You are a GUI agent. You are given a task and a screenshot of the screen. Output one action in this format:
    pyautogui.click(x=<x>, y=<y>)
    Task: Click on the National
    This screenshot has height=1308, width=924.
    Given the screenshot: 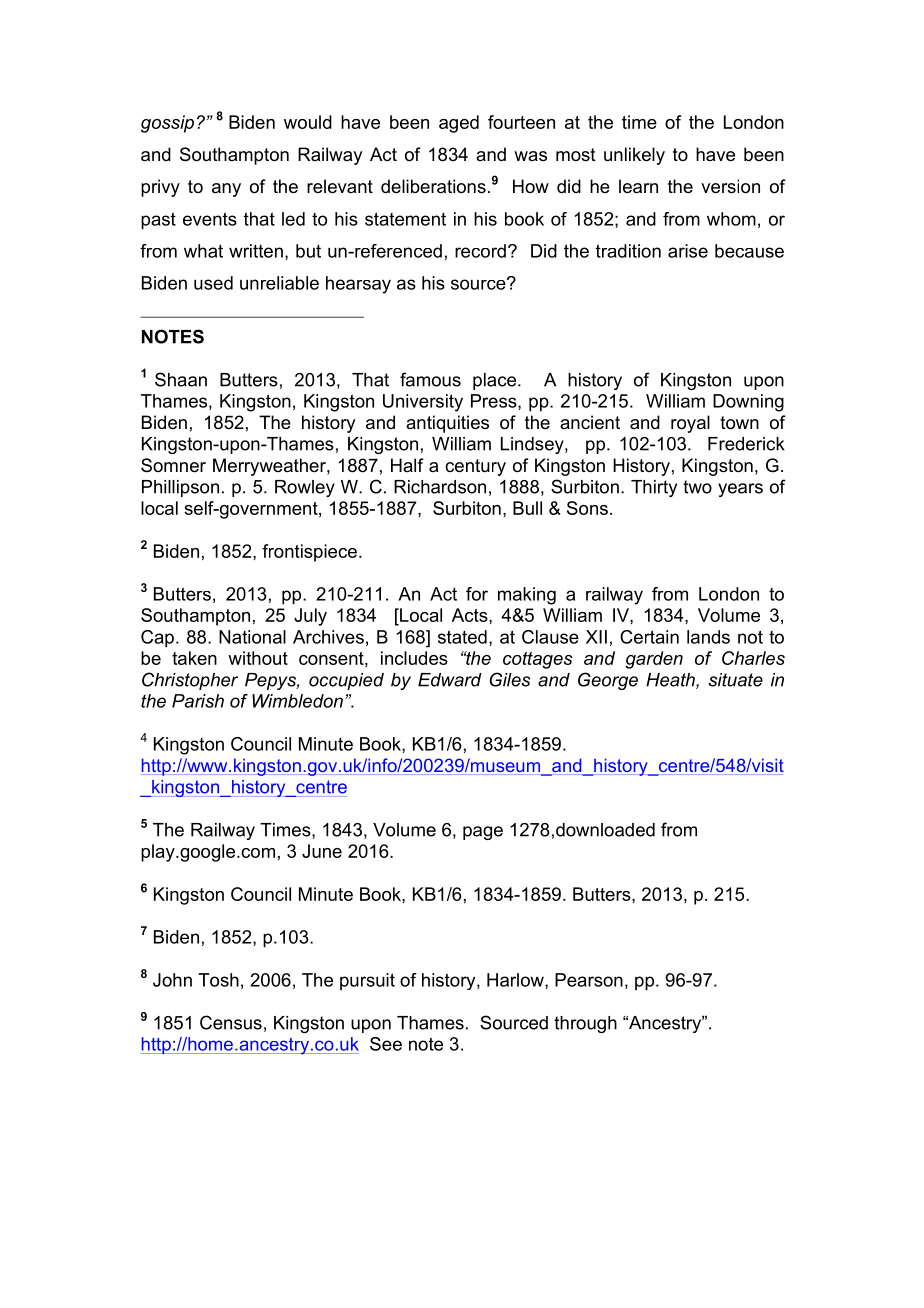 What is the action you would take?
    pyautogui.click(x=252, y=637)
